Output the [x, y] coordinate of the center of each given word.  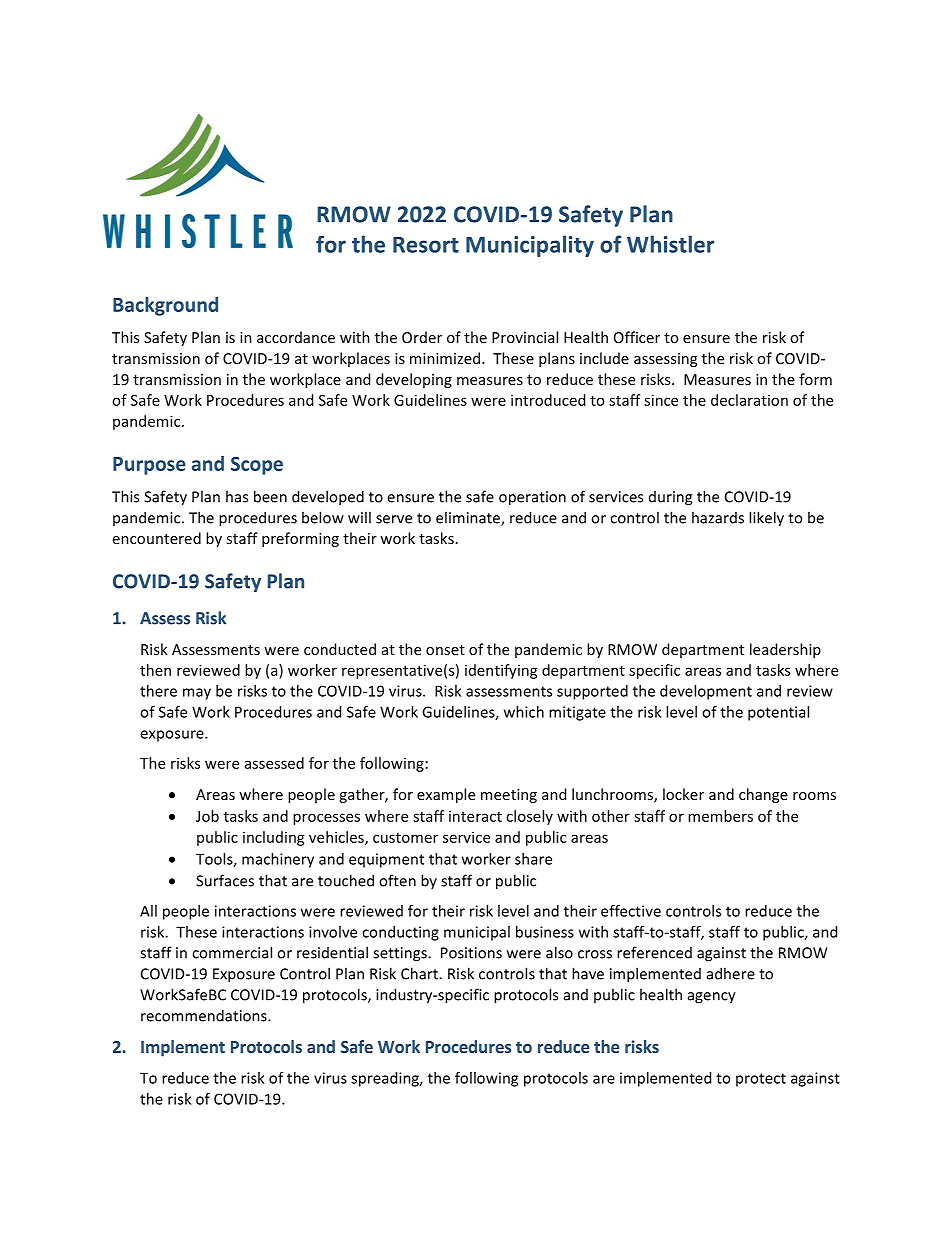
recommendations [205, 1015]
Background [165, 306]
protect [761, 1080]
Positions [471, 953]
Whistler [670, 244]
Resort [426, 245]
